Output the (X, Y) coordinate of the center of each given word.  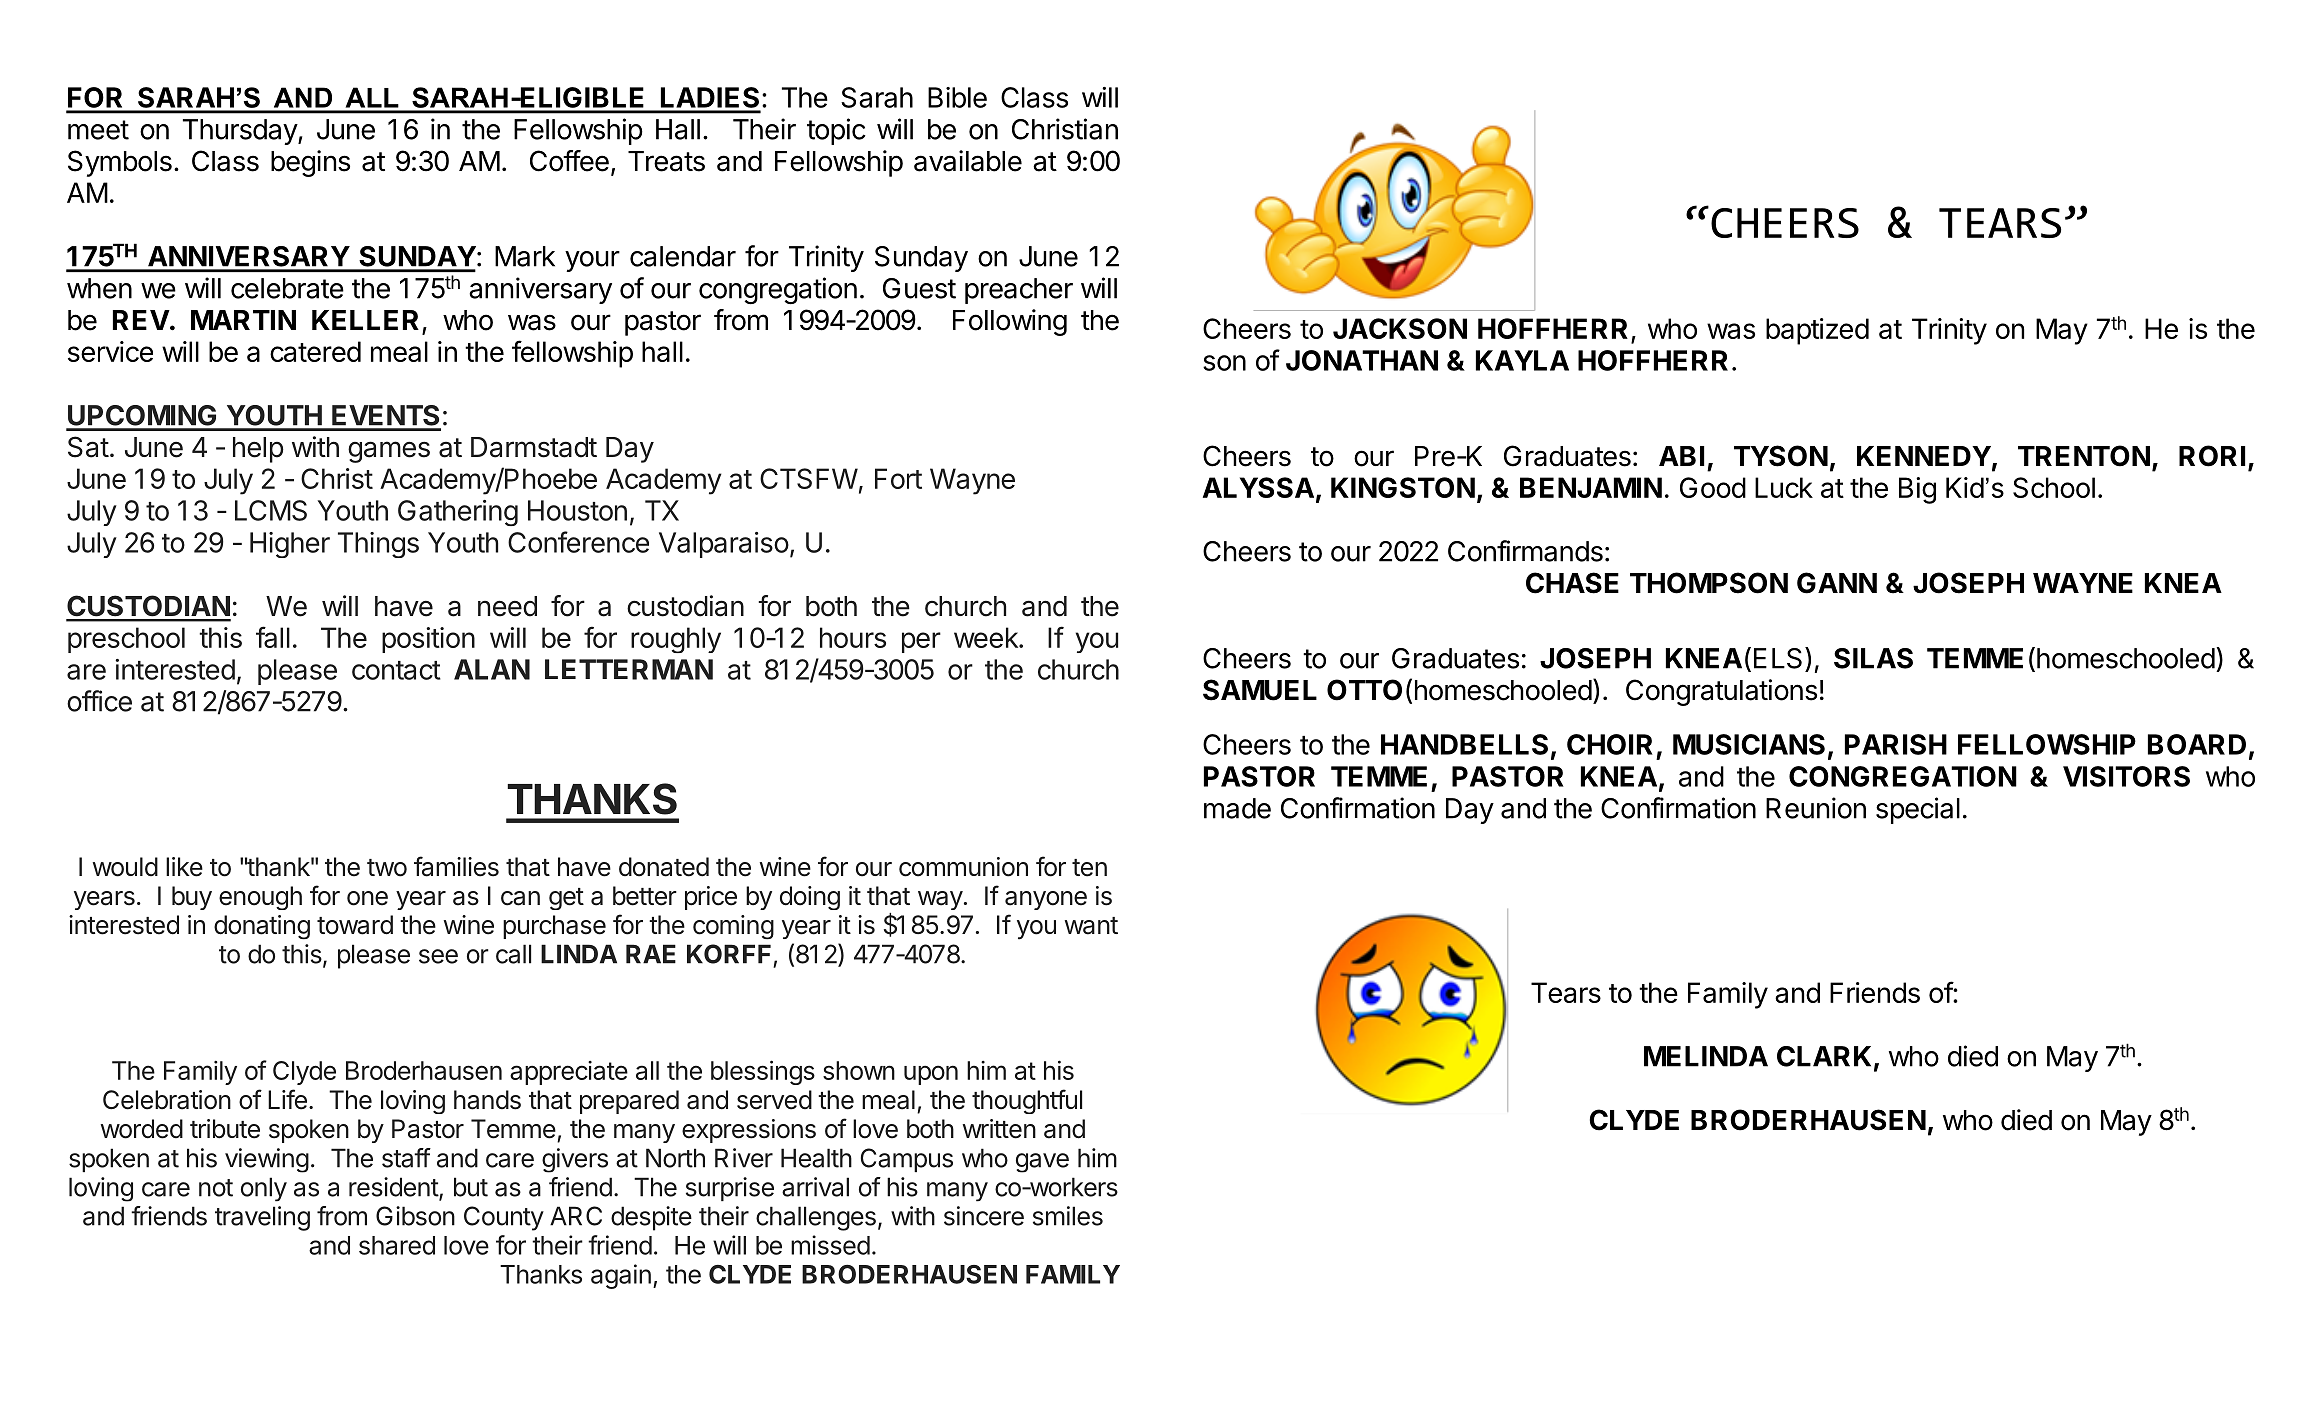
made (1237, 808)
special (1918, 810)
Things (378, 545)
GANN (1837, 583)
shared (397, 1245)
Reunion (1816, 808)
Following (1010, 322)
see (438, 956)
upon (931, 1075)
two (387, 868)
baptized (1817, 331)
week (987, 637)
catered (315, 351)
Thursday (241, 132)
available (968, 161)
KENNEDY (1924, 456)
